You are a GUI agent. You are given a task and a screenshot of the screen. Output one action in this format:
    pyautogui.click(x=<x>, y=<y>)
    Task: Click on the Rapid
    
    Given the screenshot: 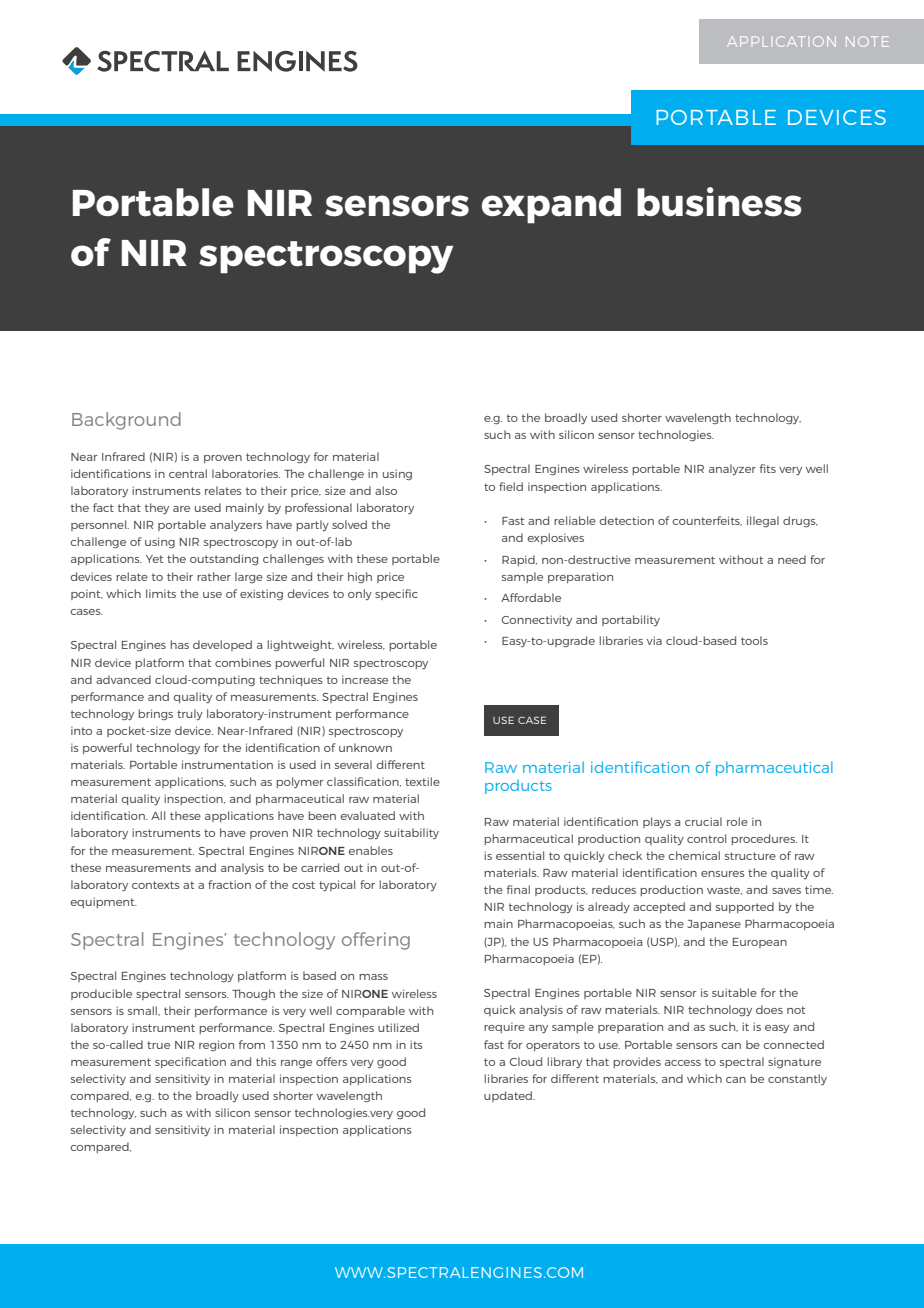 What is the action you would take?
    pyautogui.click(x=519, y=560)
